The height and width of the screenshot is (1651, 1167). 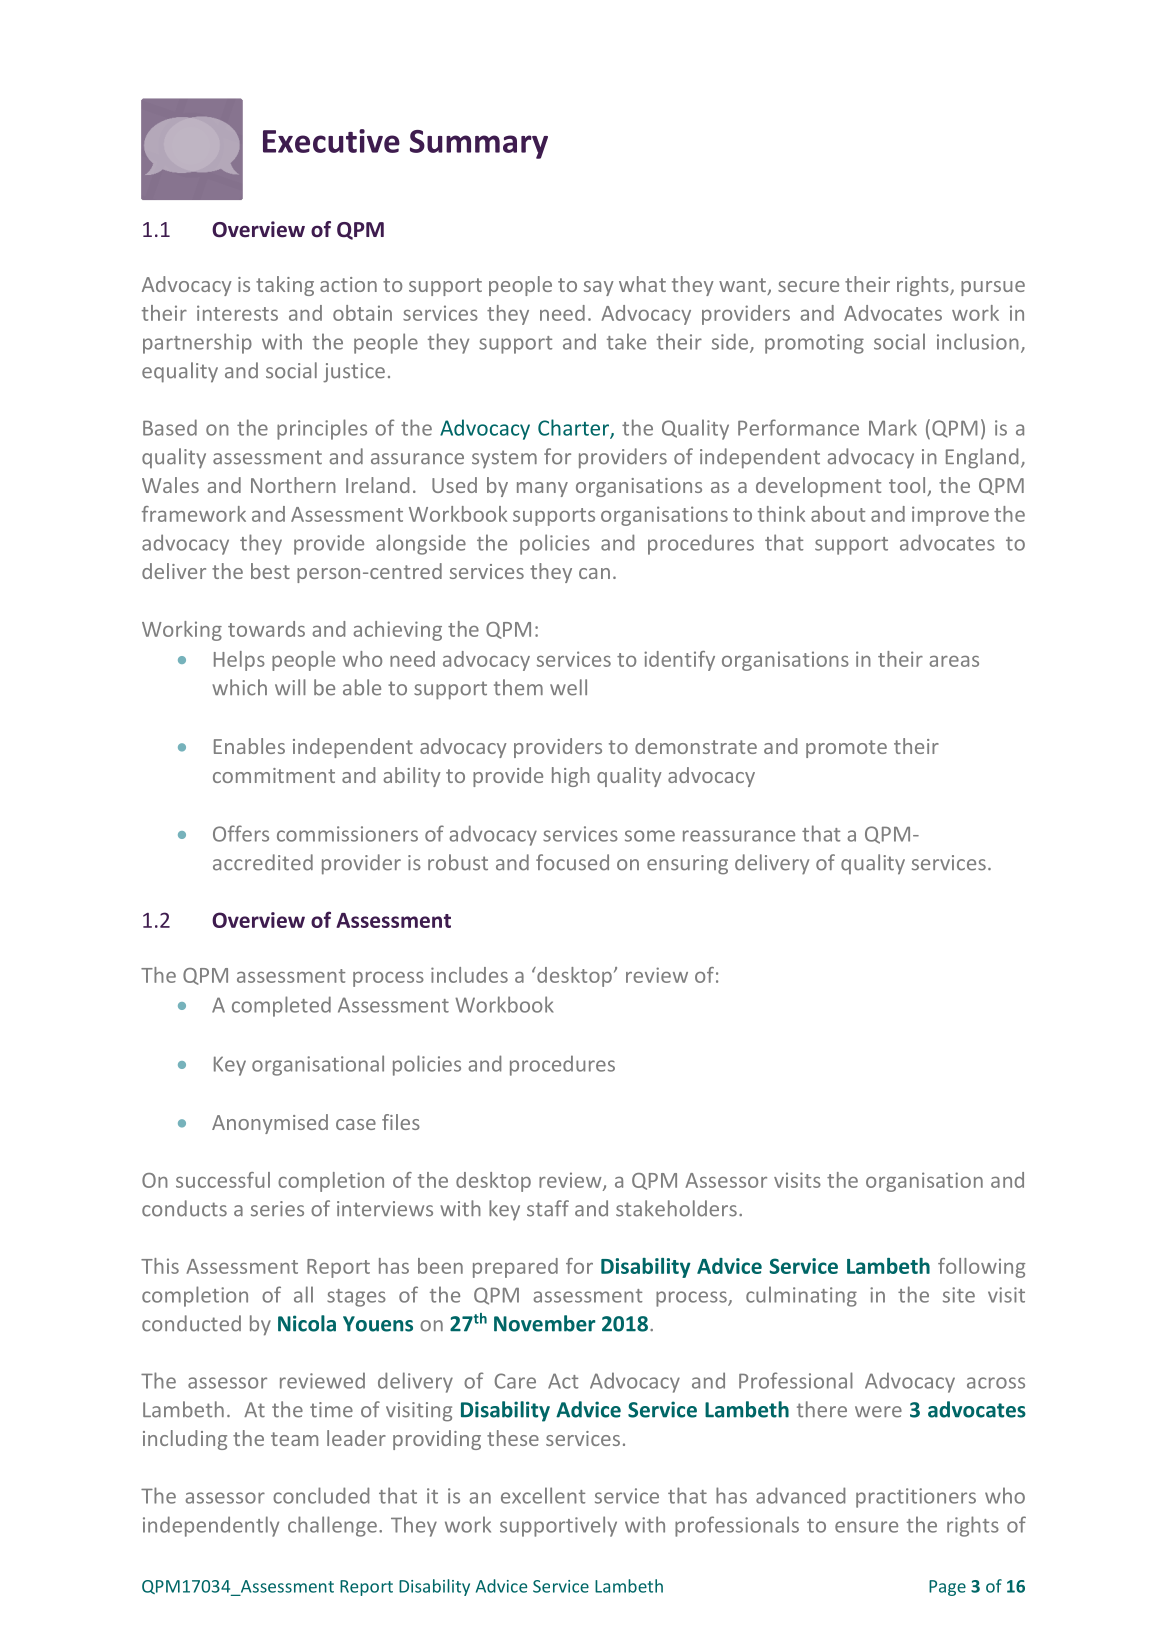 What do you see at coordinates (332, 1526) in the screenshot?
I see `challenge` at bounding box center [332, 1526].
